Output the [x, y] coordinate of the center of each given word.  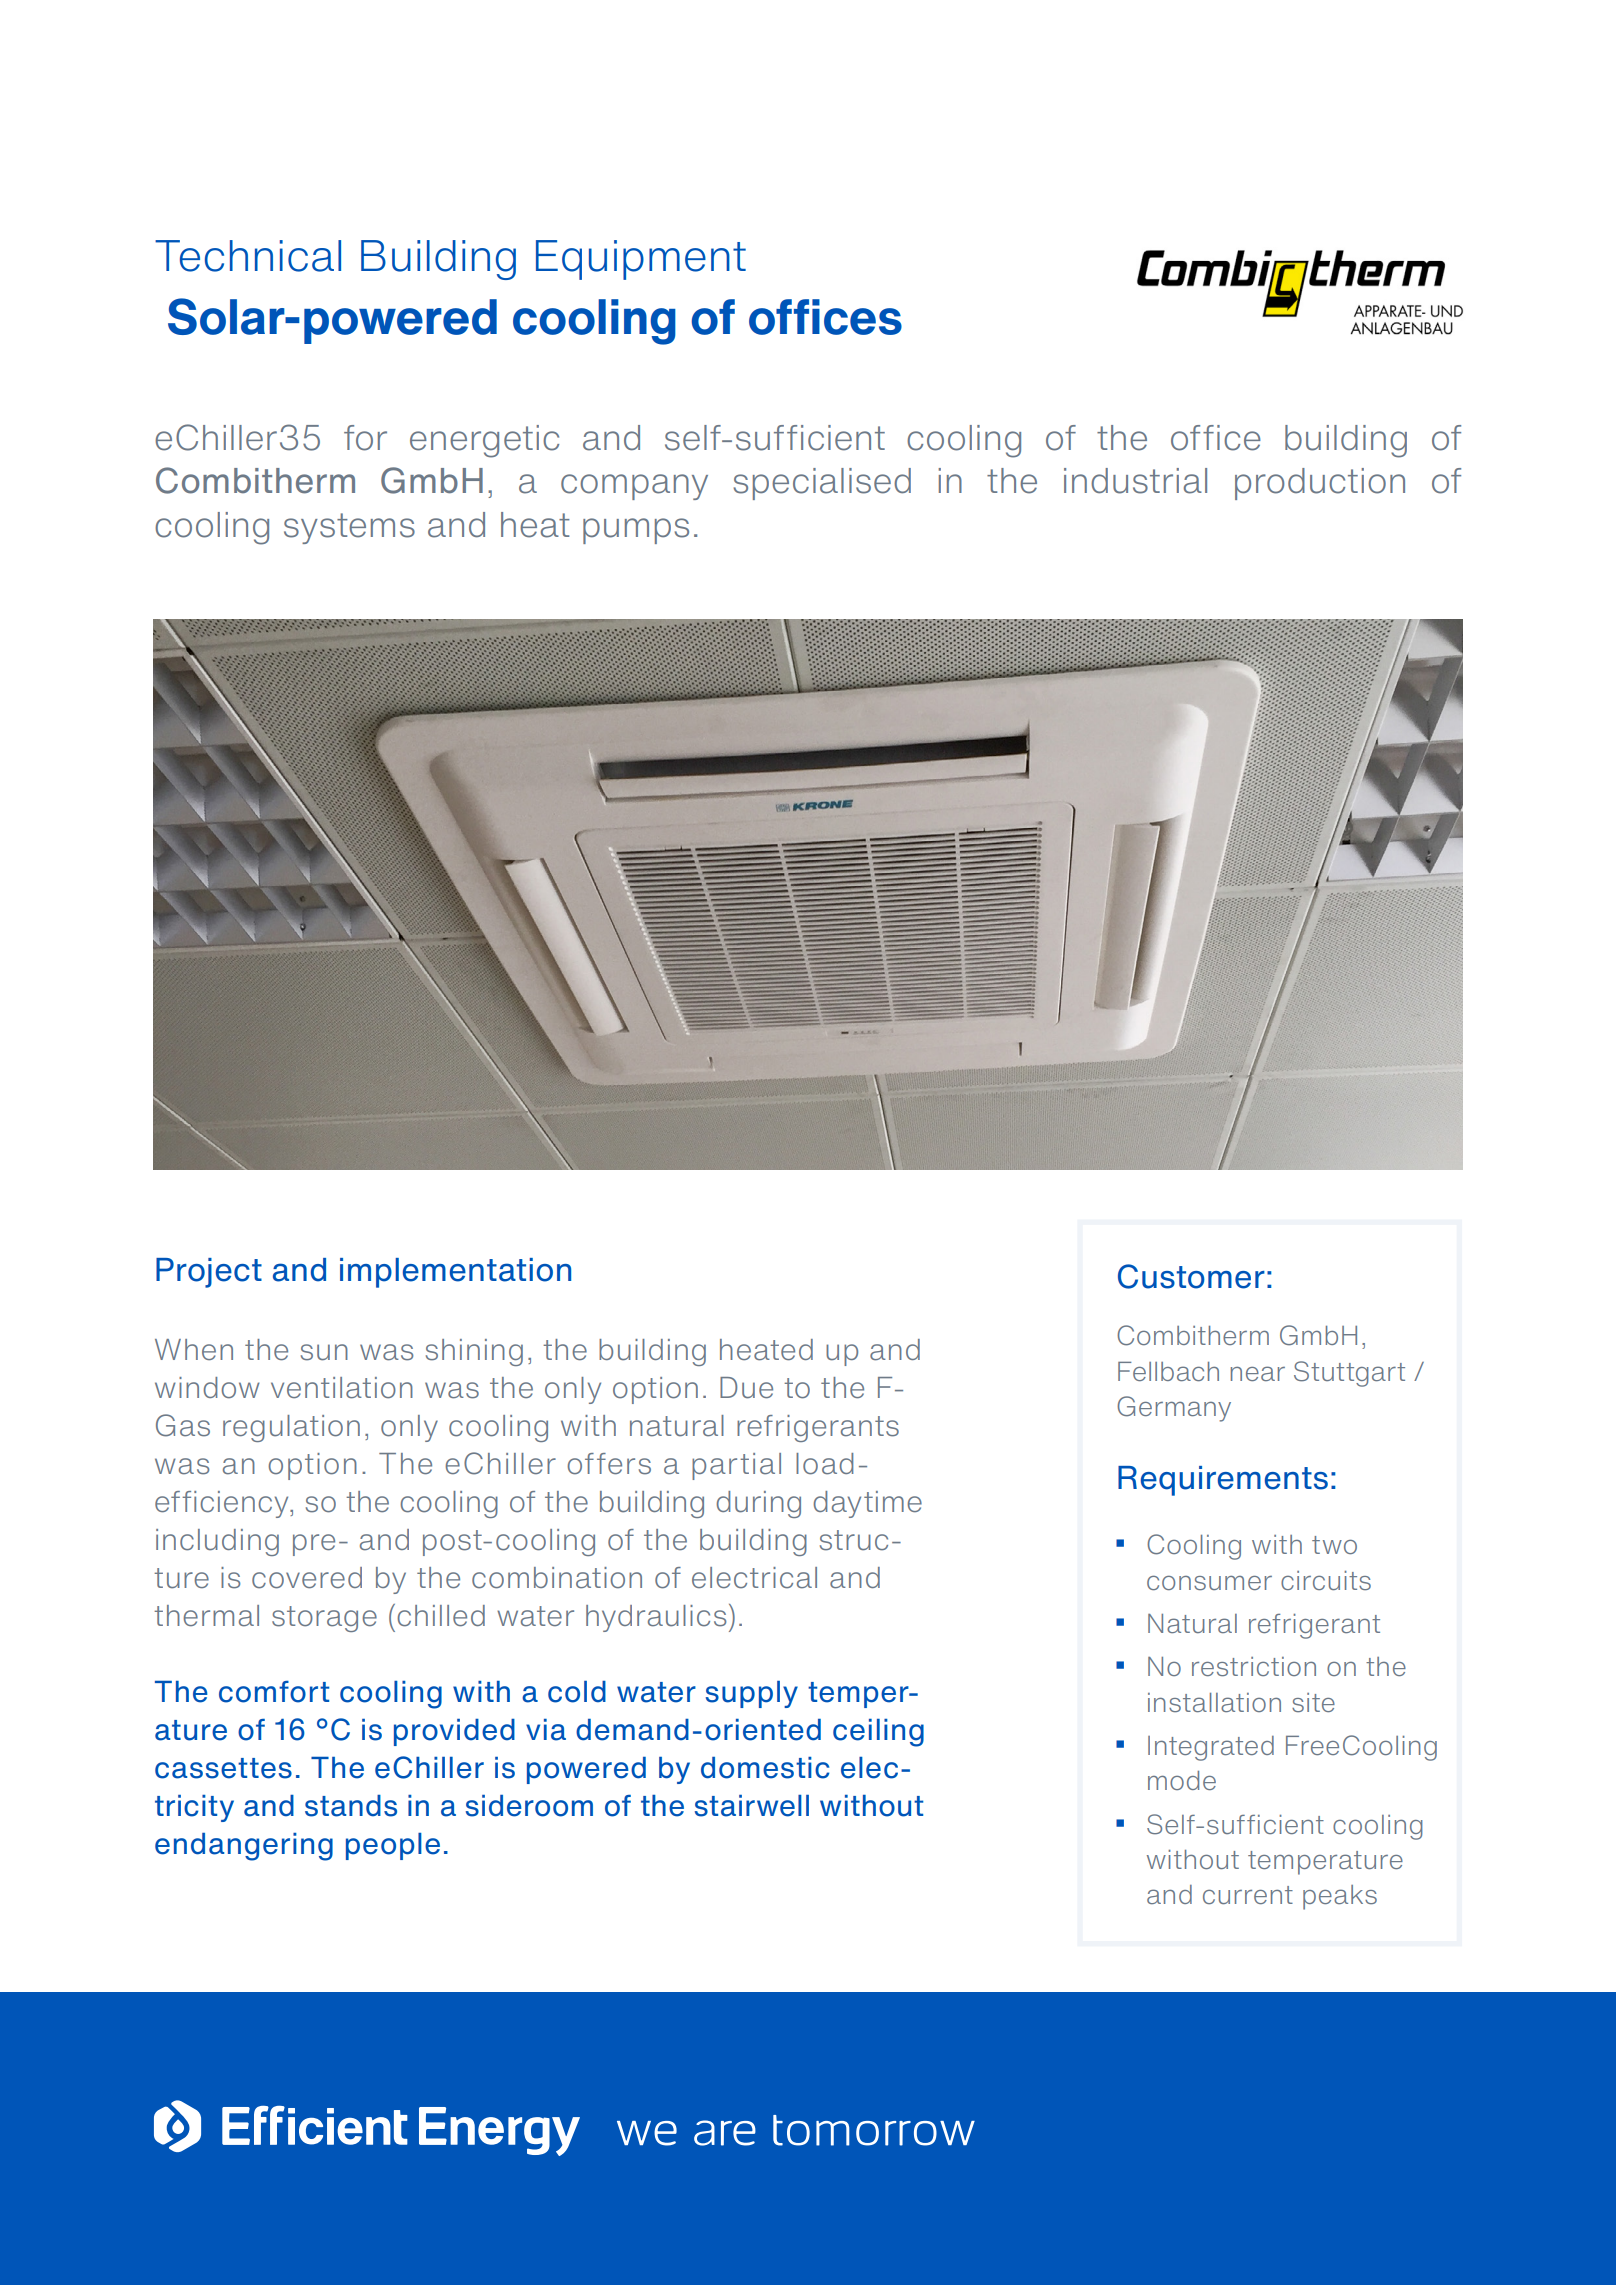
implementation [455, 1273]
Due [746, 1388]
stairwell [752, 1806]
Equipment [641, 260]
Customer [1191, 1276]
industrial [1135, 481]
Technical [248, 256]
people [393, 1846]
